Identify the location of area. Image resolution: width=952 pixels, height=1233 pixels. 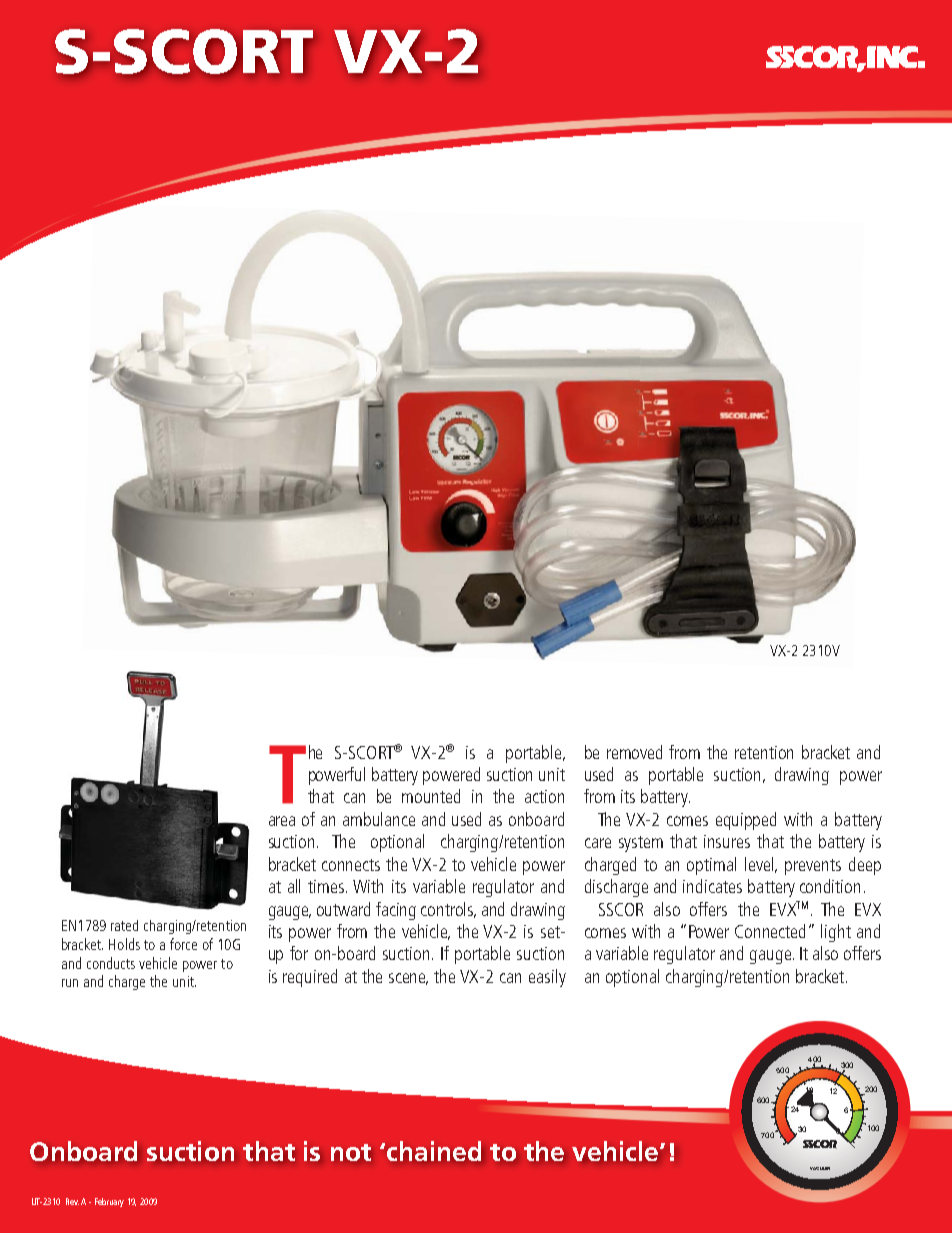
(282, 821).
